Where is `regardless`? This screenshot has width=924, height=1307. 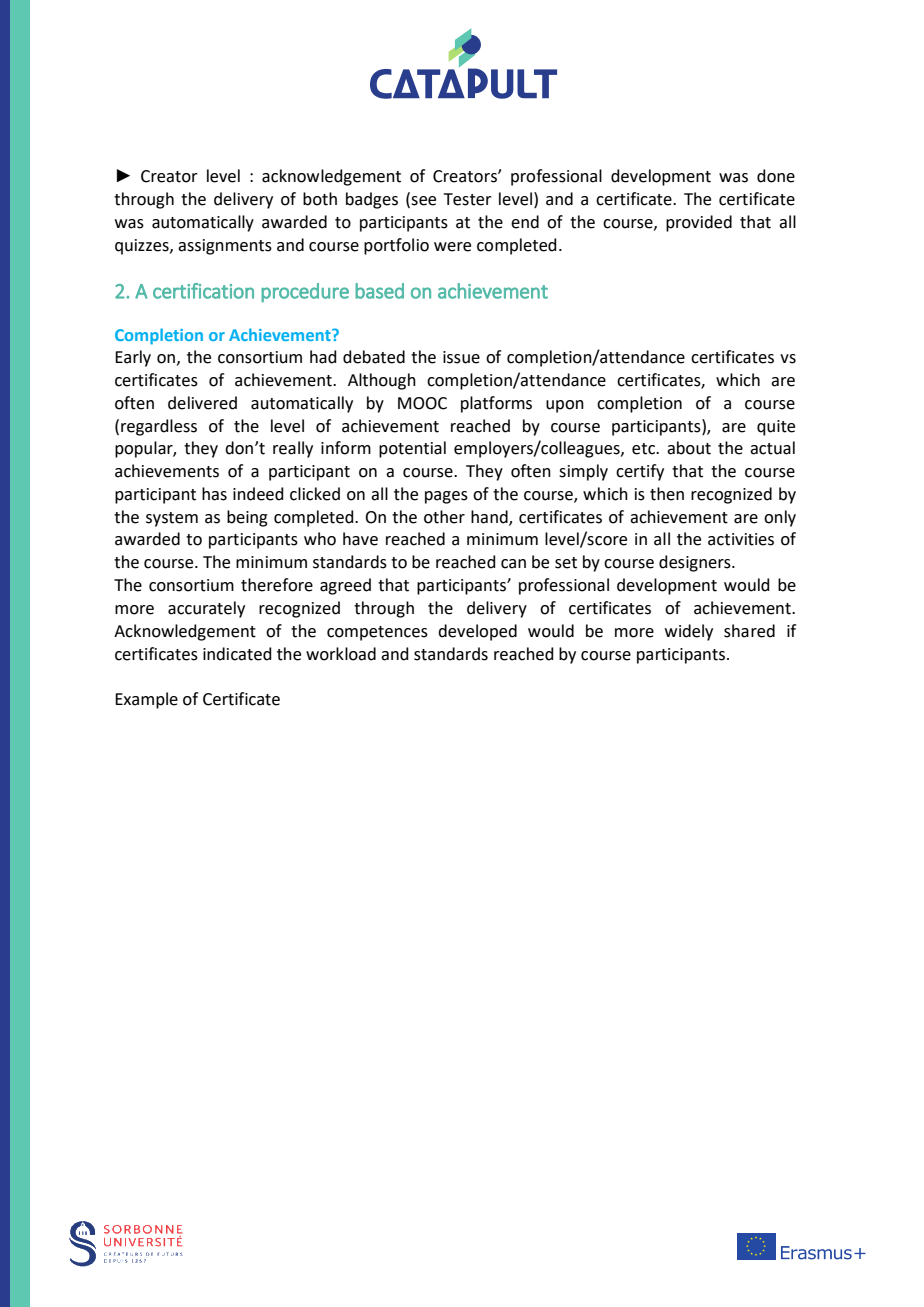
regardless is located at coordinates (159, 427).
